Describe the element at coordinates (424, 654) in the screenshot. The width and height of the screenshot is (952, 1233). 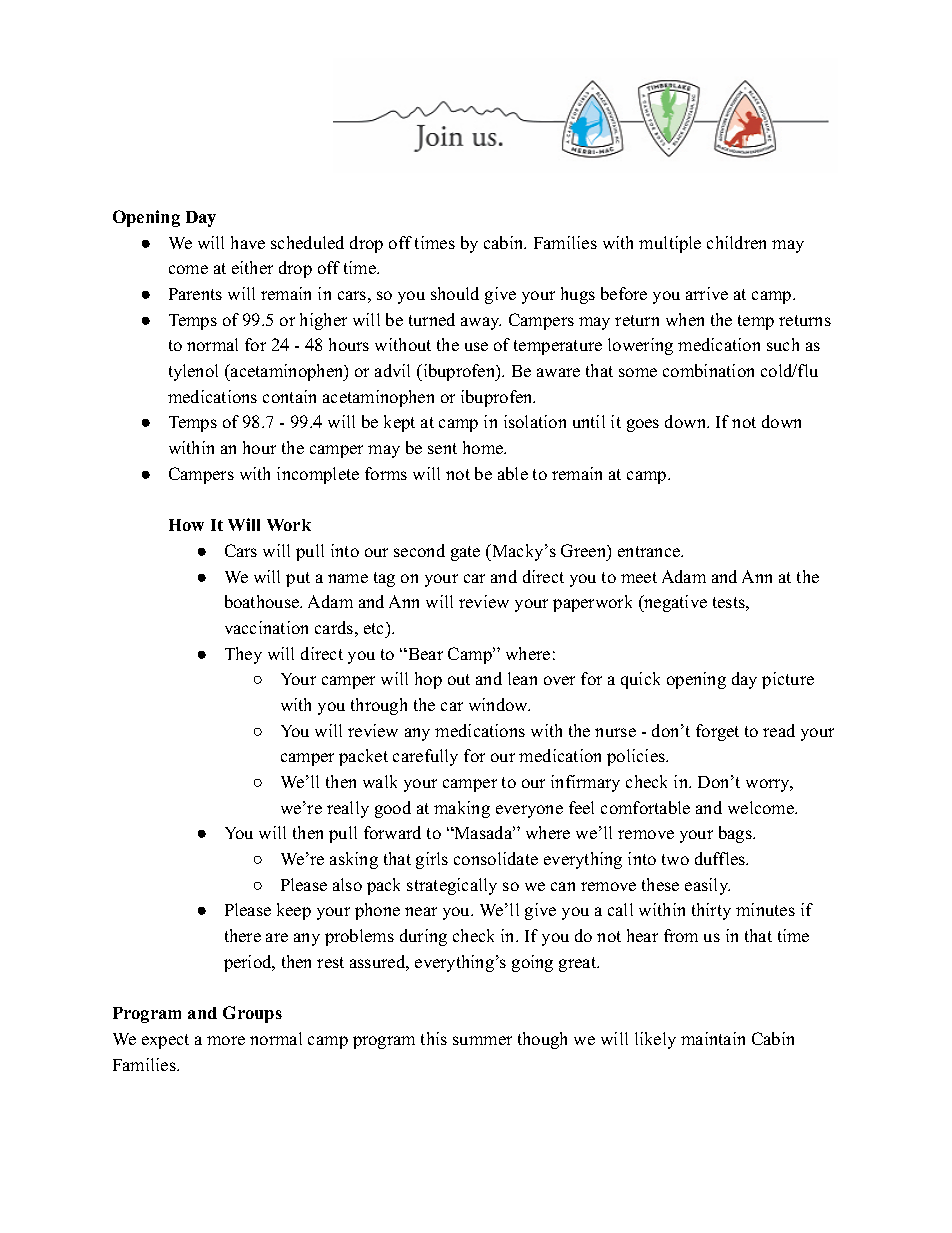
I see `Bear` at that location.
